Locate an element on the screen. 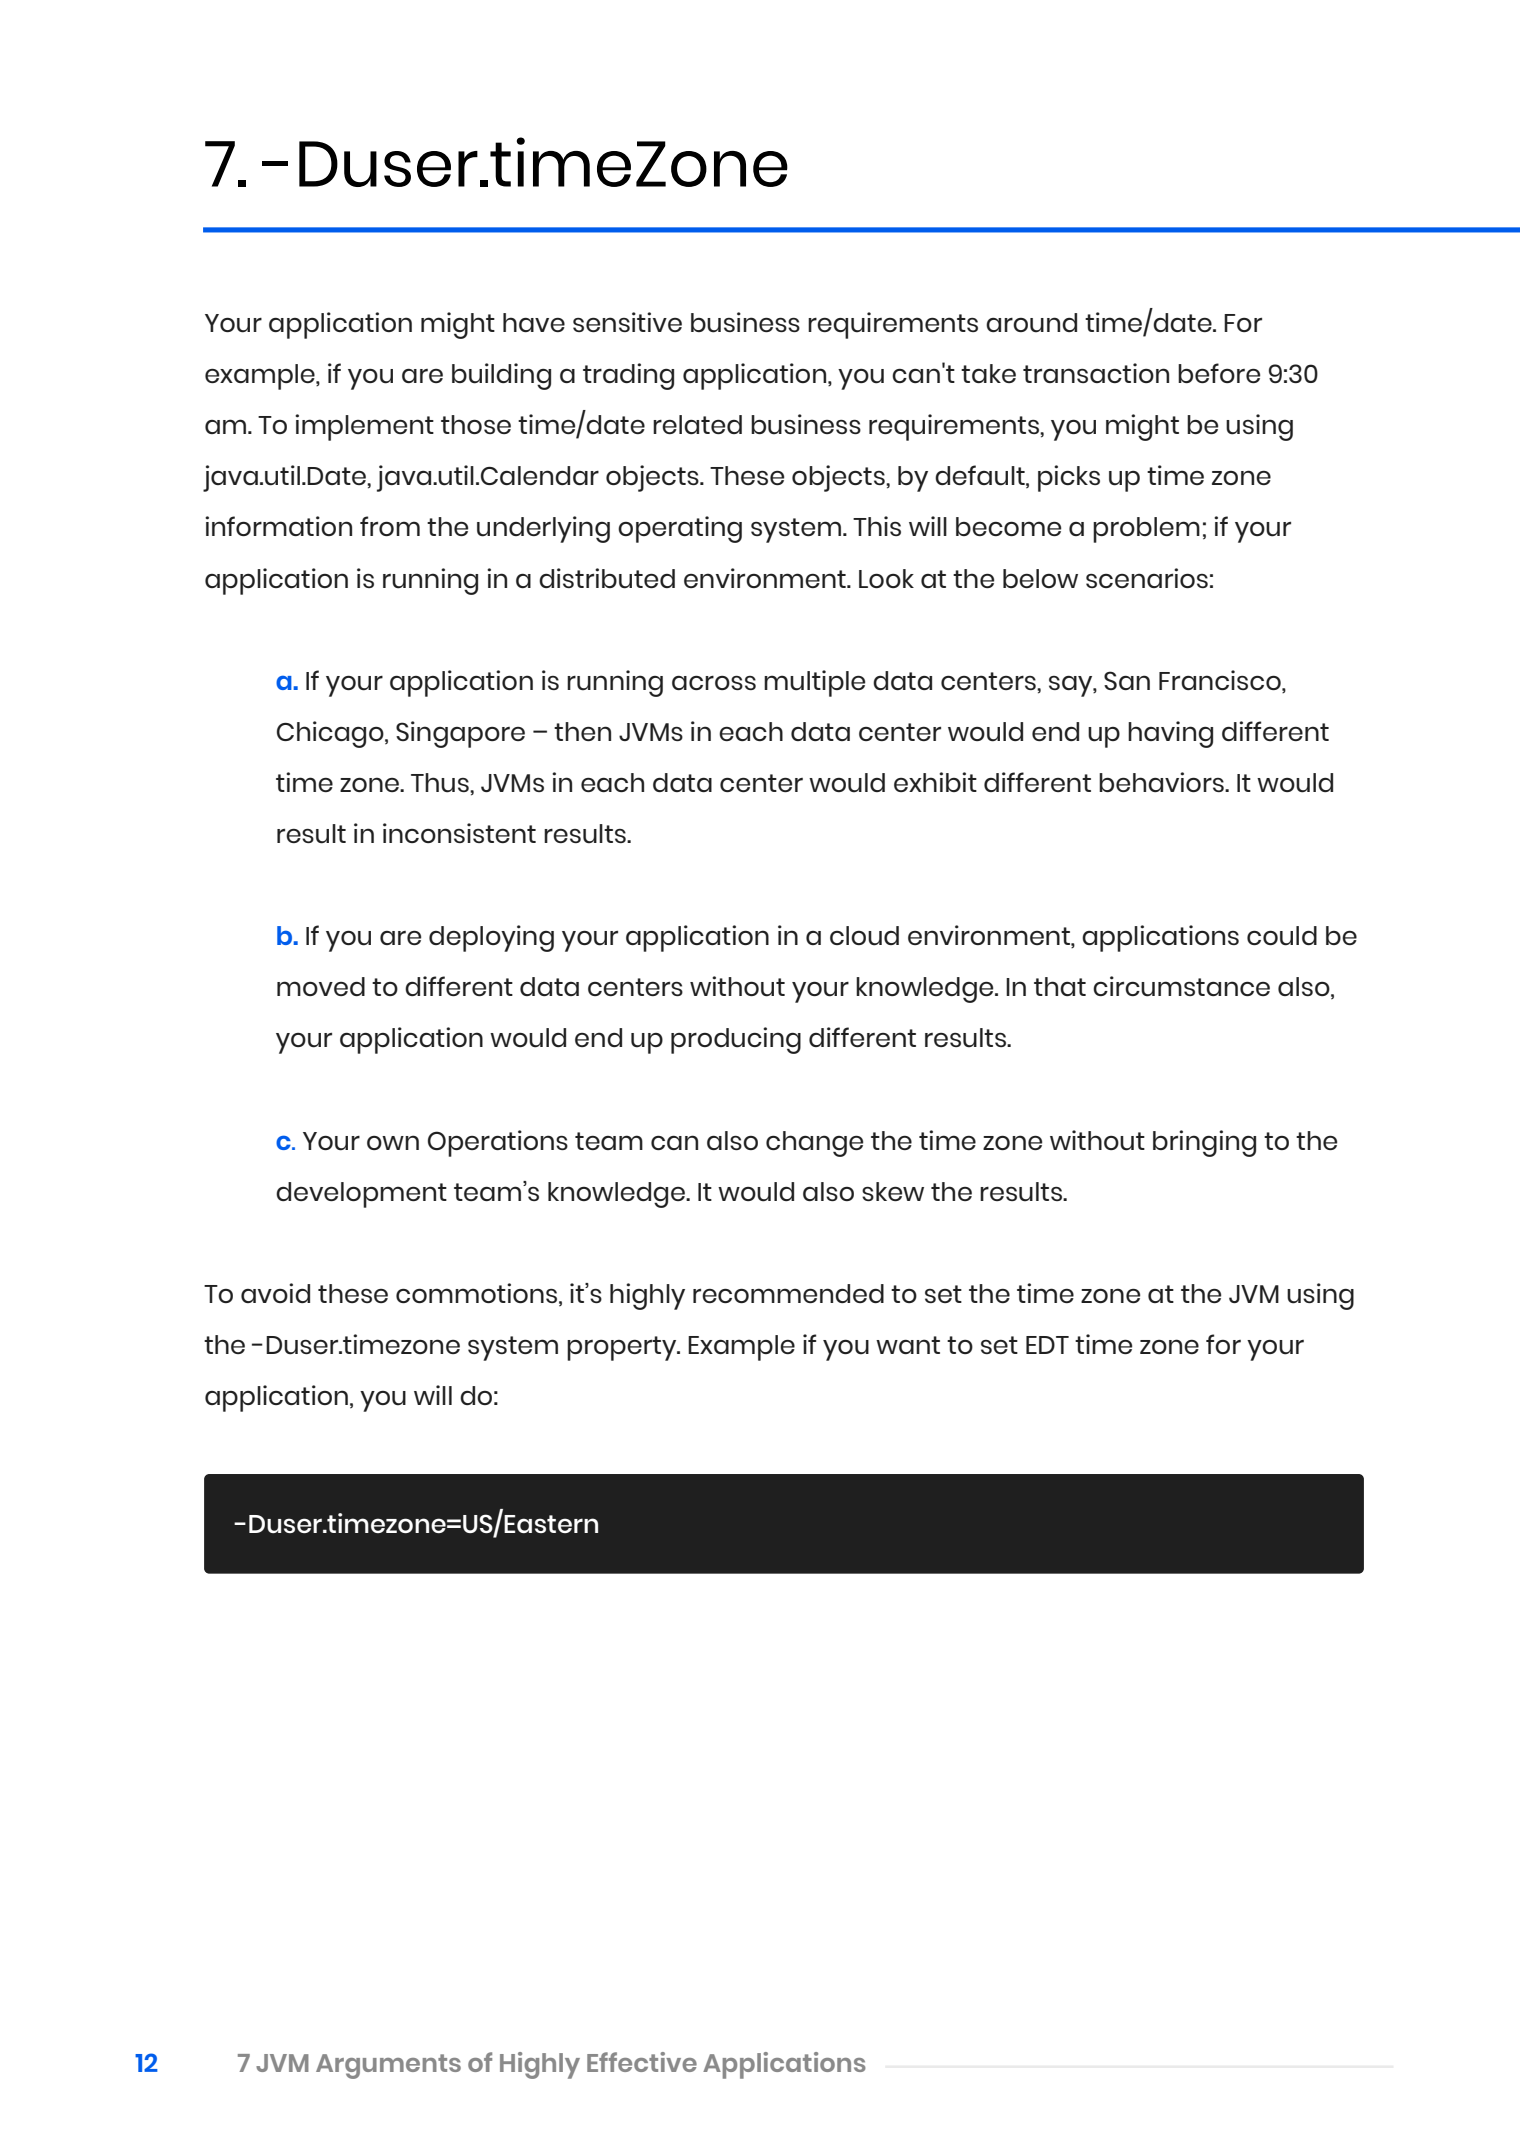  want is located at coordinates (908, 1345).
